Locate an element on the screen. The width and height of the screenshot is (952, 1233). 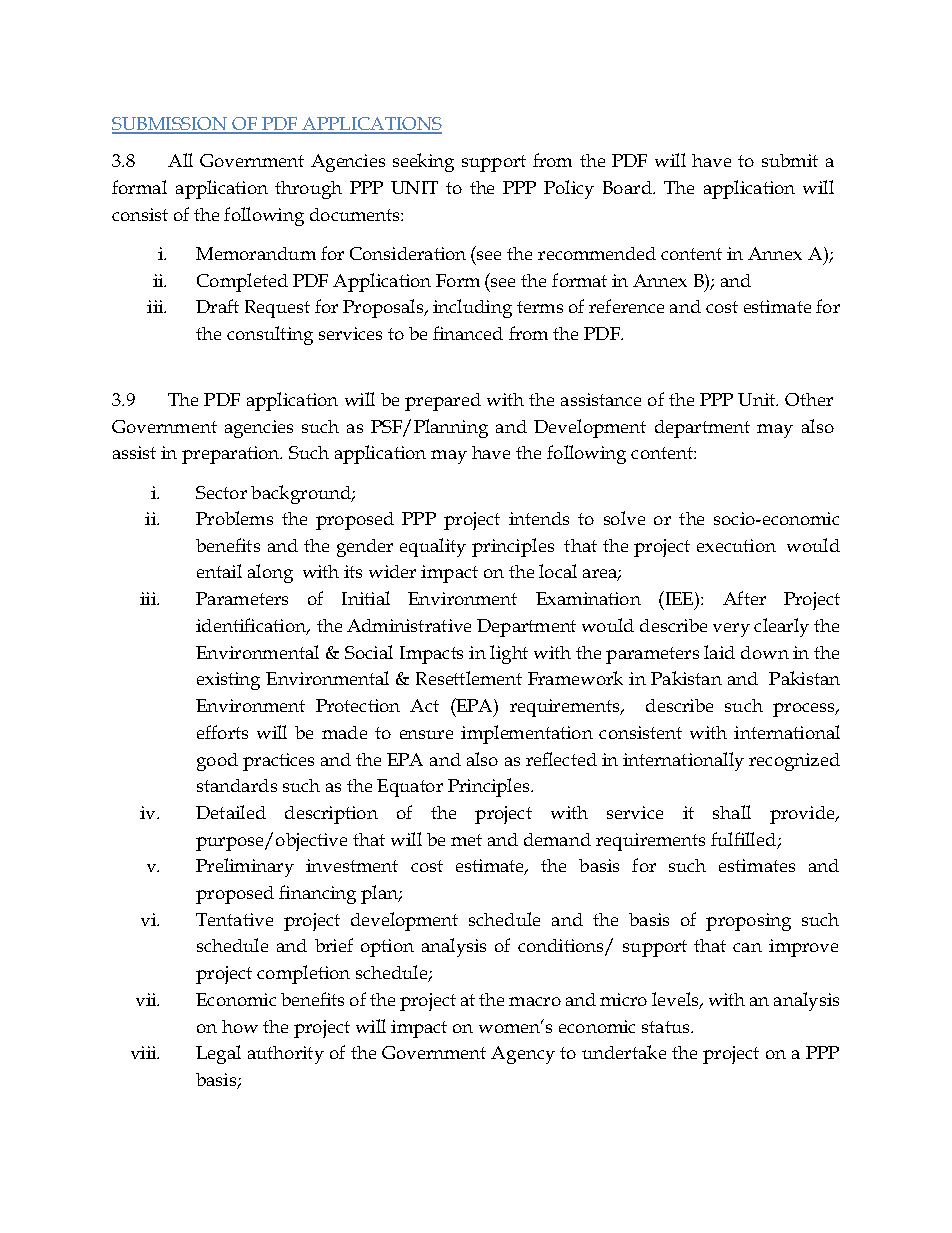
prepared is located at coordinates (443, 402).
